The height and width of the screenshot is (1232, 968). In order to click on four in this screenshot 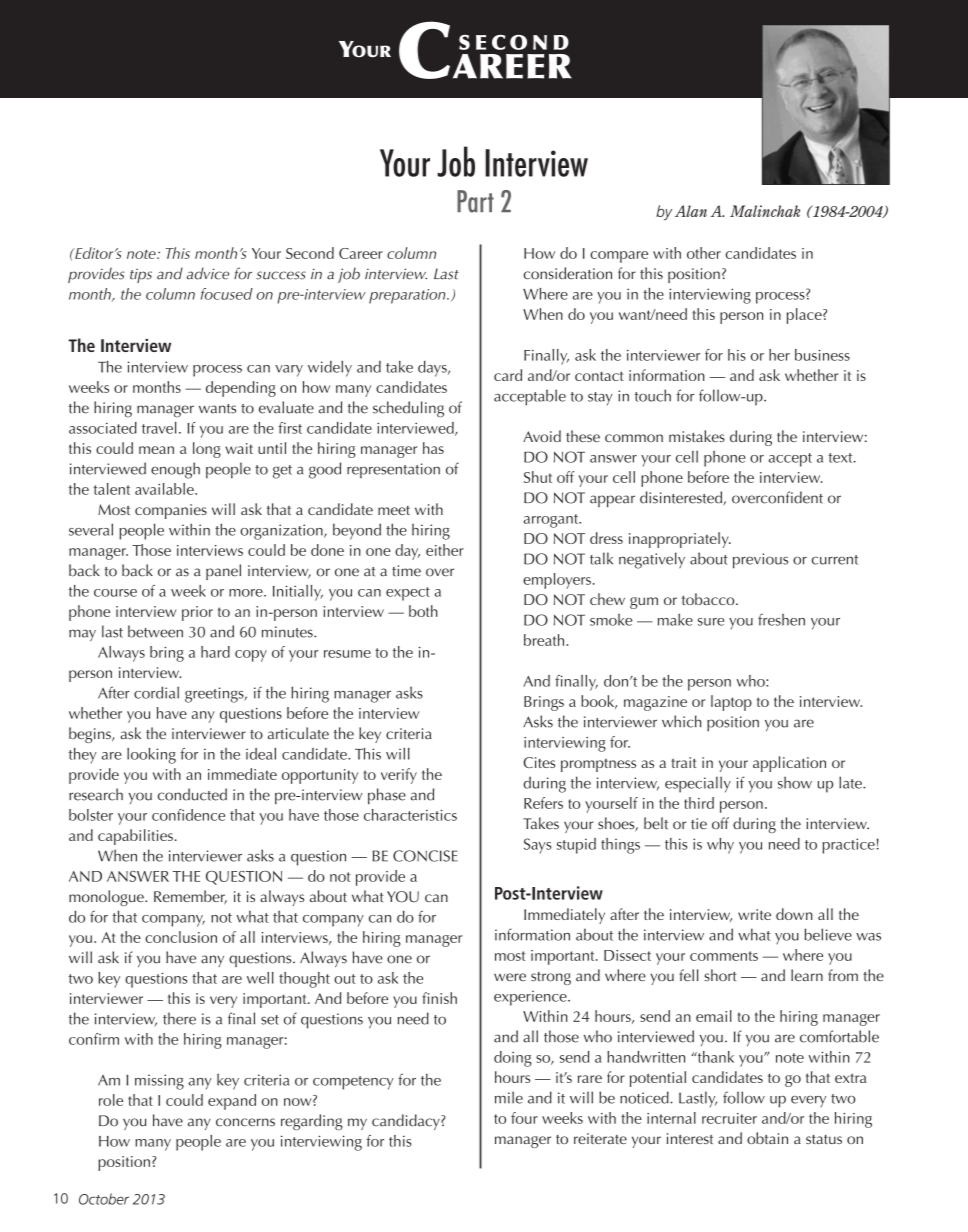, I will do `click(524, 1118)`.
